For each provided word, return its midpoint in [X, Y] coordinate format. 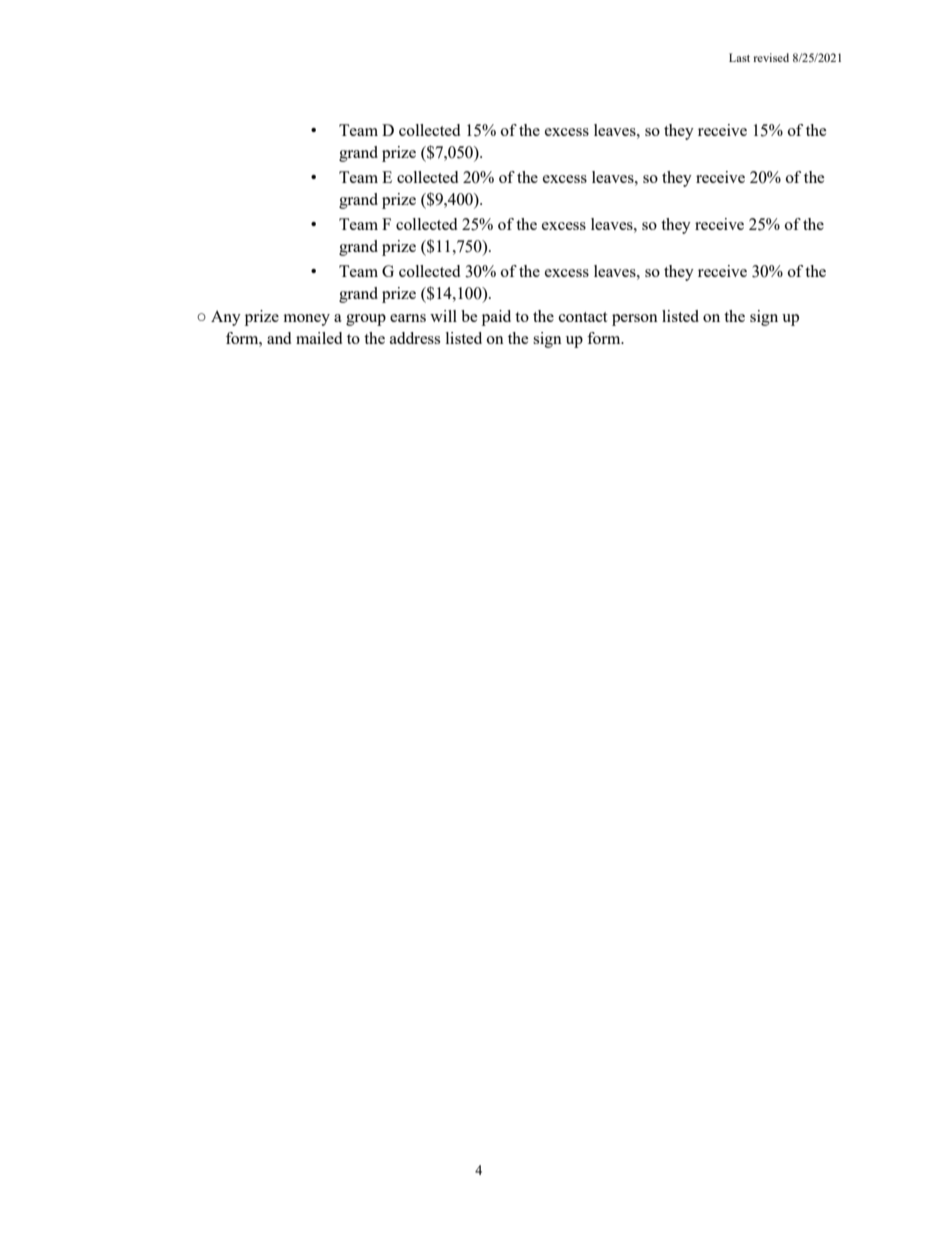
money [307, 320]
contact [583, 317]
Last [739, 57]
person [635, 320]
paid [496, 318]
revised [771, 57]
